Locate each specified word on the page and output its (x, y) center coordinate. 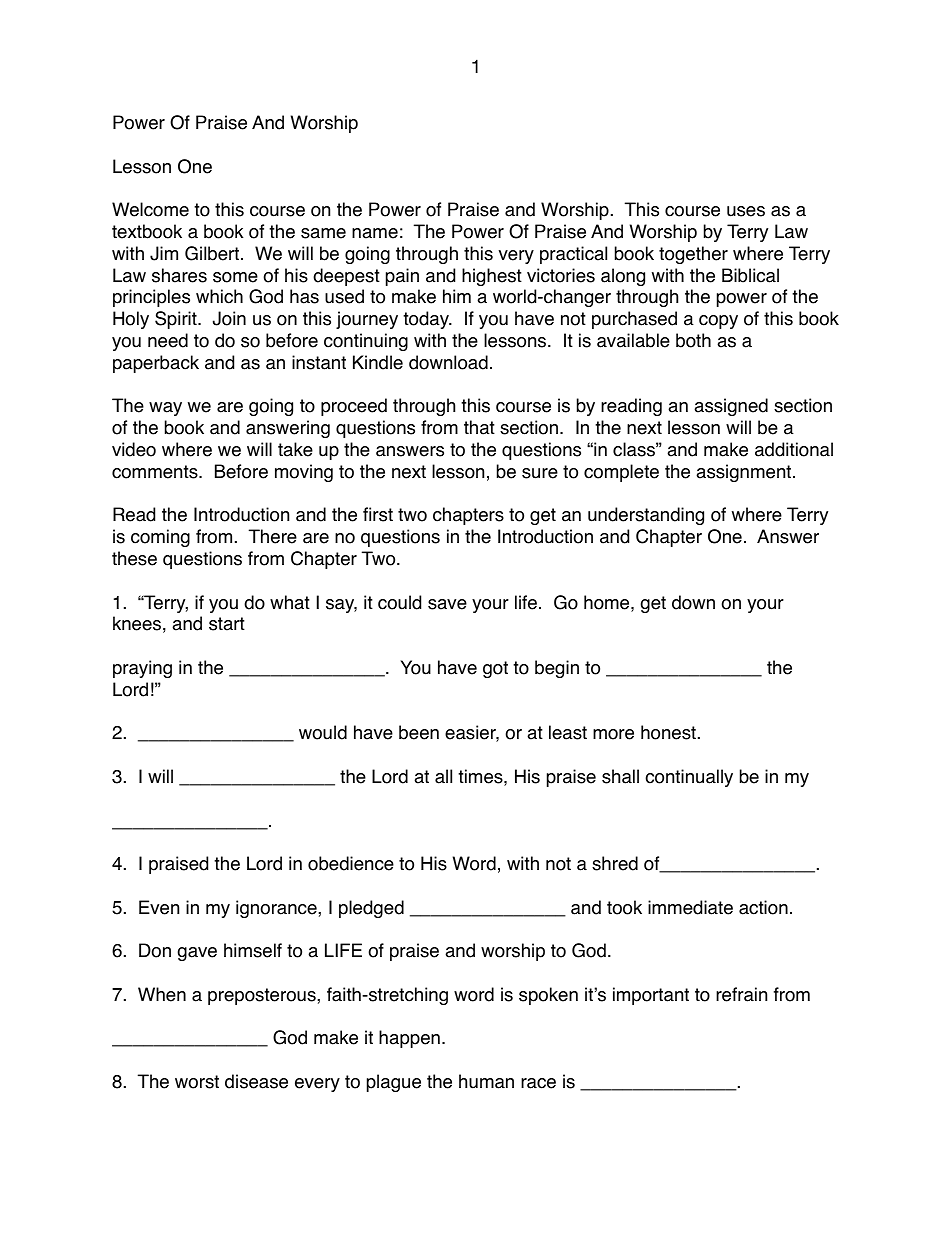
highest (492, 277)
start (227, 624)
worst (197, 1082)
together (693, 255)
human (486, 1081)
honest (668, 732)
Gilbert (213, 253)
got (495, 669)
